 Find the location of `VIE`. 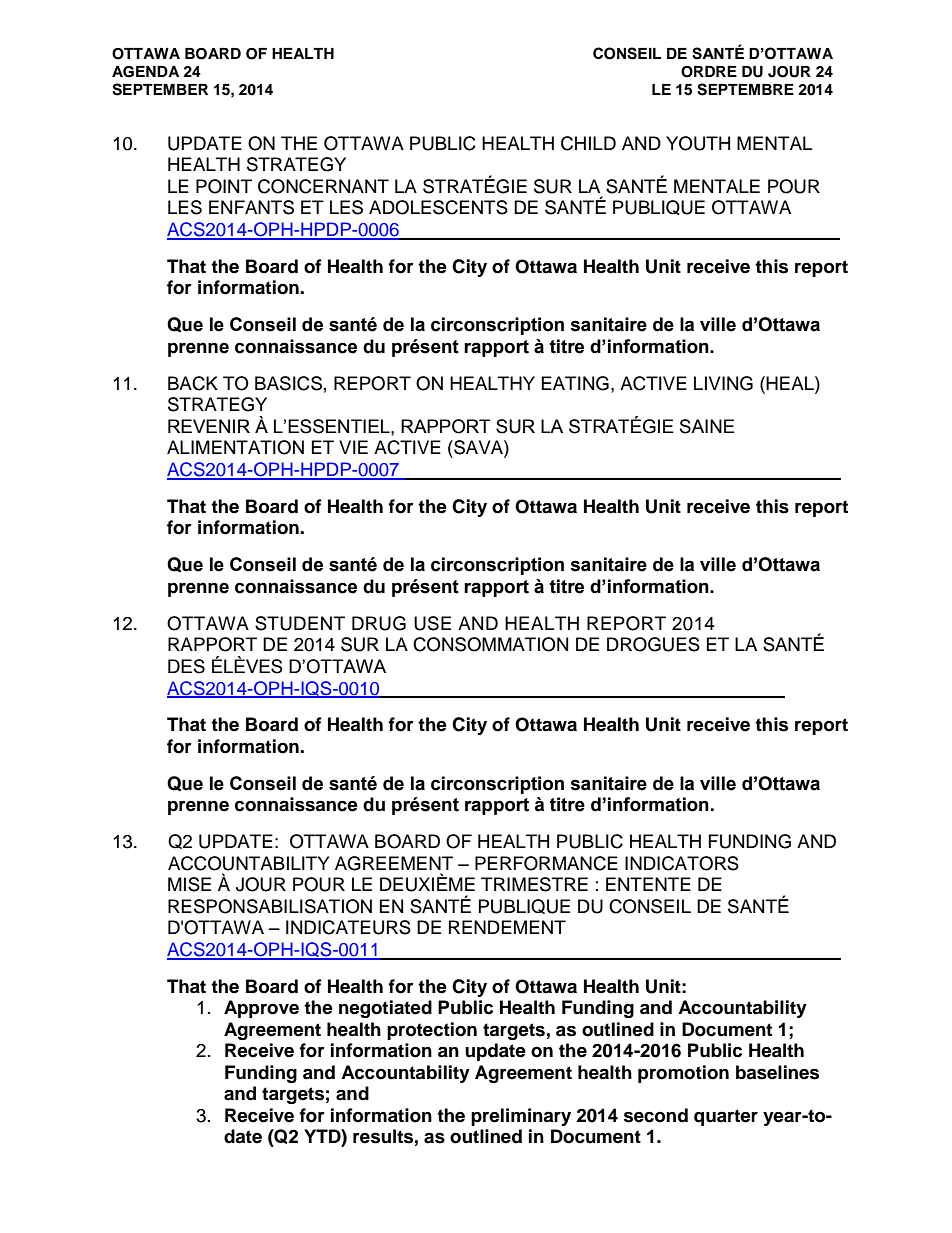

VIE is located at coordinates (353, 447).
